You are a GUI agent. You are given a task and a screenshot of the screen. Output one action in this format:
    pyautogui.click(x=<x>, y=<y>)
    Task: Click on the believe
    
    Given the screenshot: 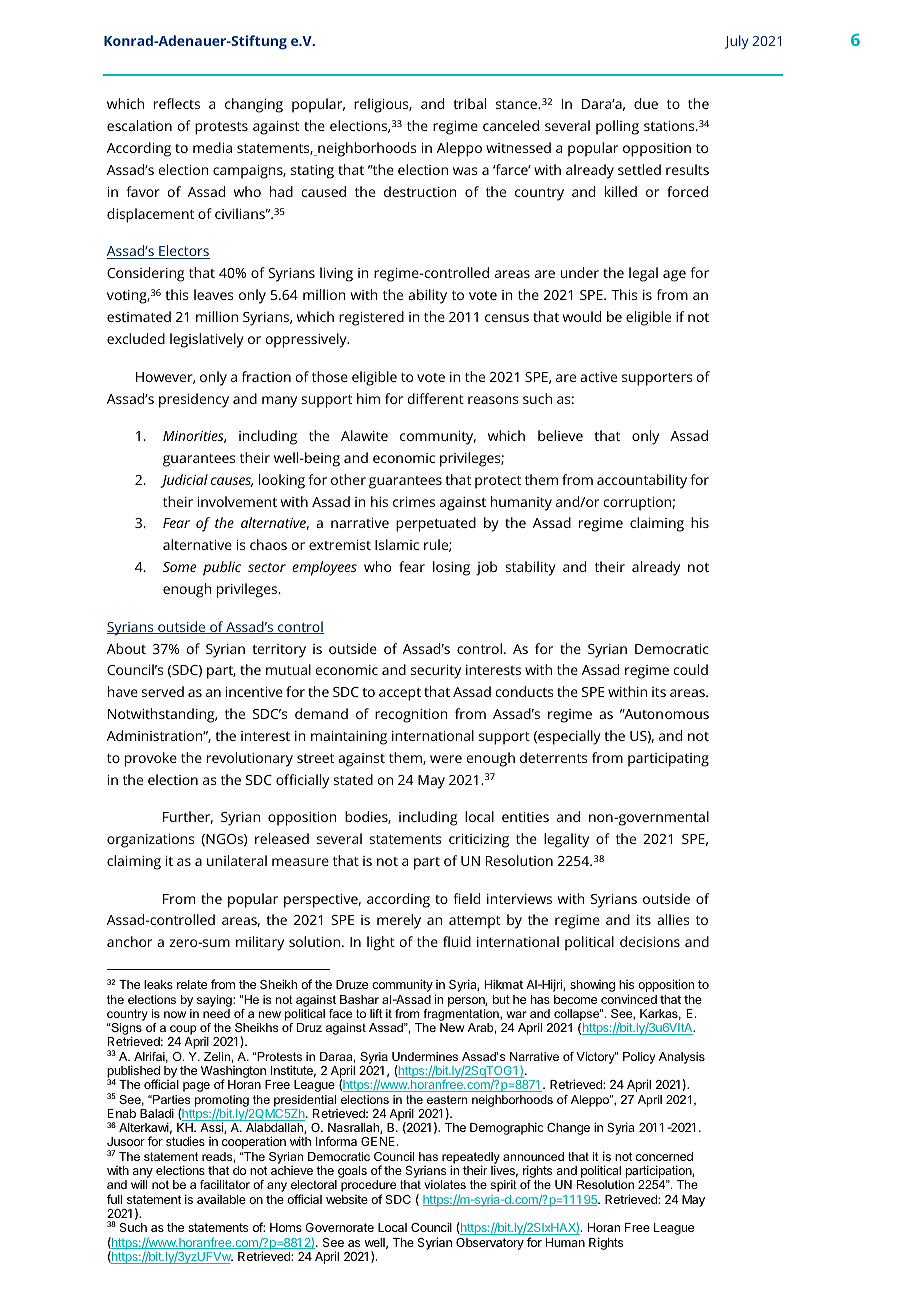 What is the action you would take?
    pyautogui.click(x=560, y=435)
